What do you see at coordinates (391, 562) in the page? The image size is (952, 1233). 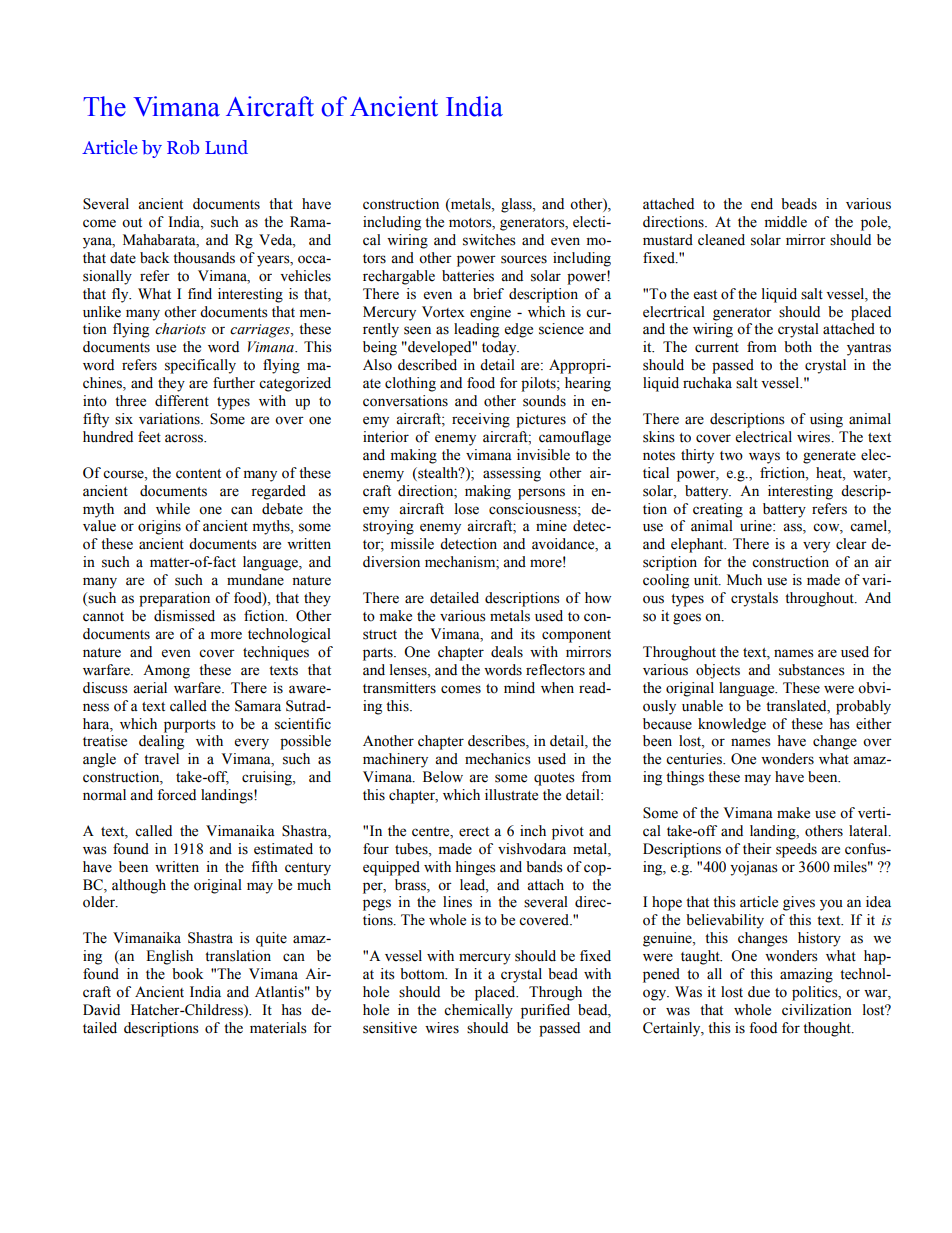 I see `diversion` at bounding box center [391, 562].
